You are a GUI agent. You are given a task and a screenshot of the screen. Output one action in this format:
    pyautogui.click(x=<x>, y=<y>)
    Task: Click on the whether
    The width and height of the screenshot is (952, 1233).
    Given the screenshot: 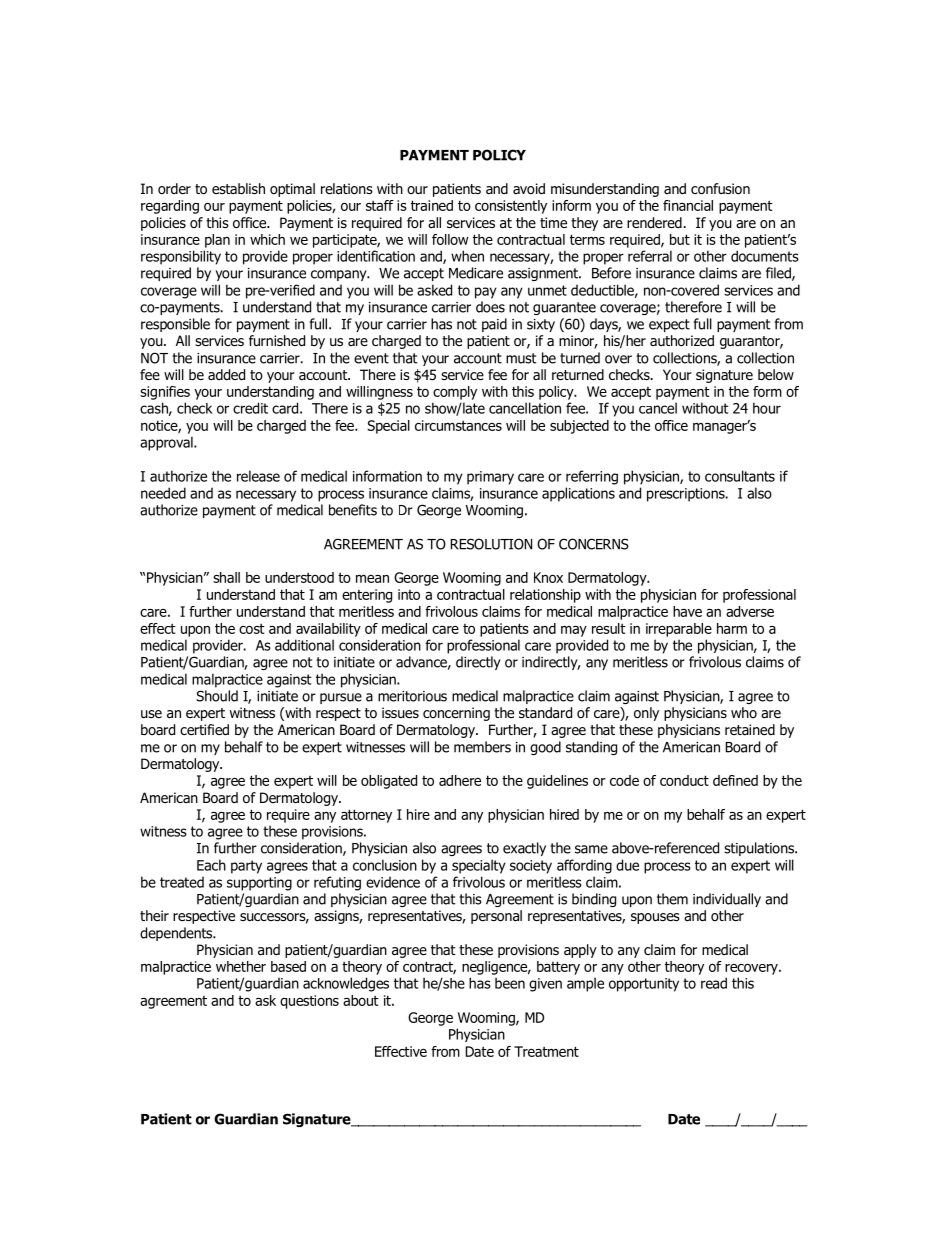 What is the action you would take?
    pyautogui.click(x=241, y=966)
